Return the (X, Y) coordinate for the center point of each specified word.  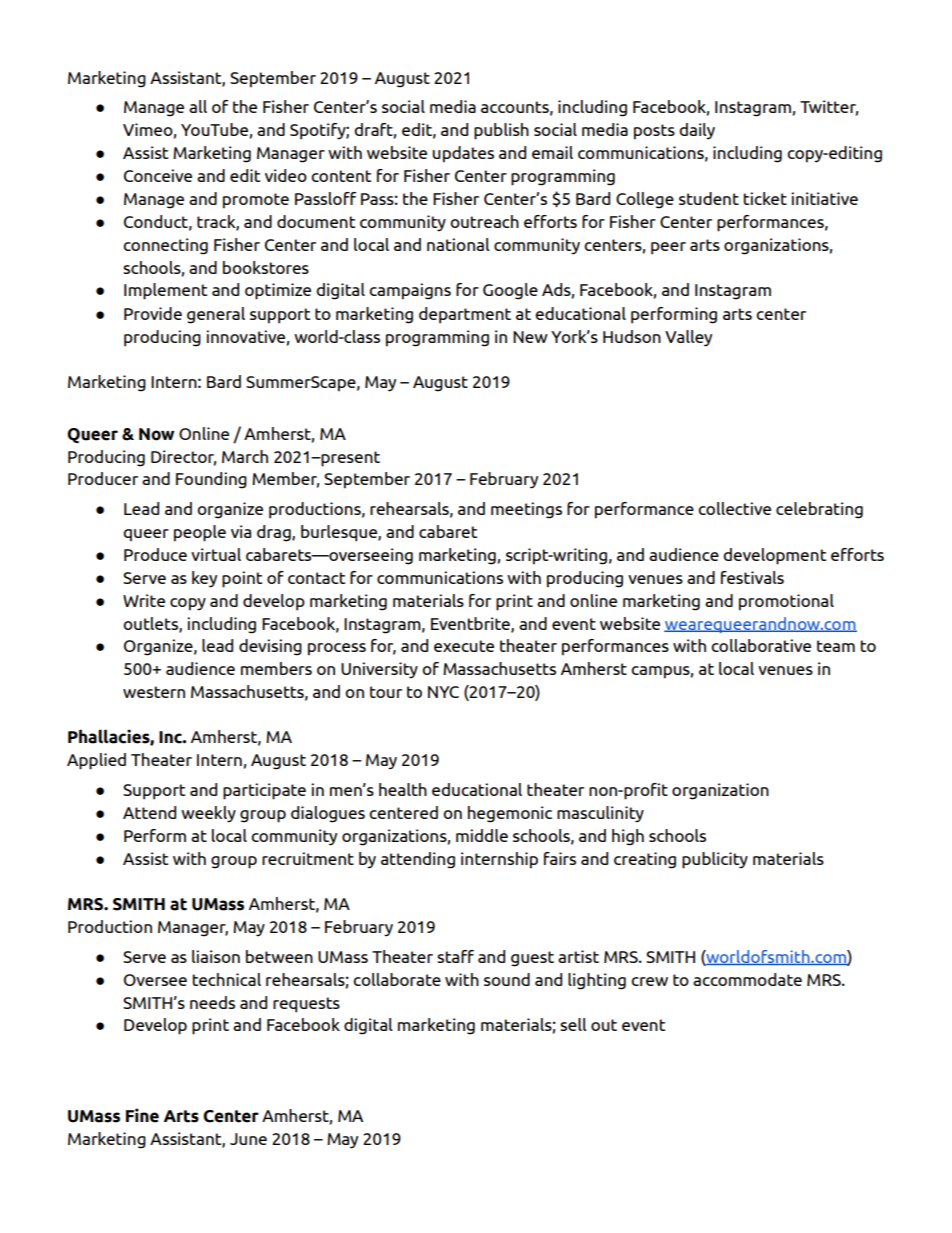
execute (464, 646)
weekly (208, 814)
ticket (765, 198)
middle (482, 835)
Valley (688, 338)
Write (144, 600)
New (530, 337)
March (245, 456)
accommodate (747, 979)
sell (573, 1024)
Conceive (158, 175)
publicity (715, 860)
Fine (142, 1115)
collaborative (761, 645)
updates (463, 154)
